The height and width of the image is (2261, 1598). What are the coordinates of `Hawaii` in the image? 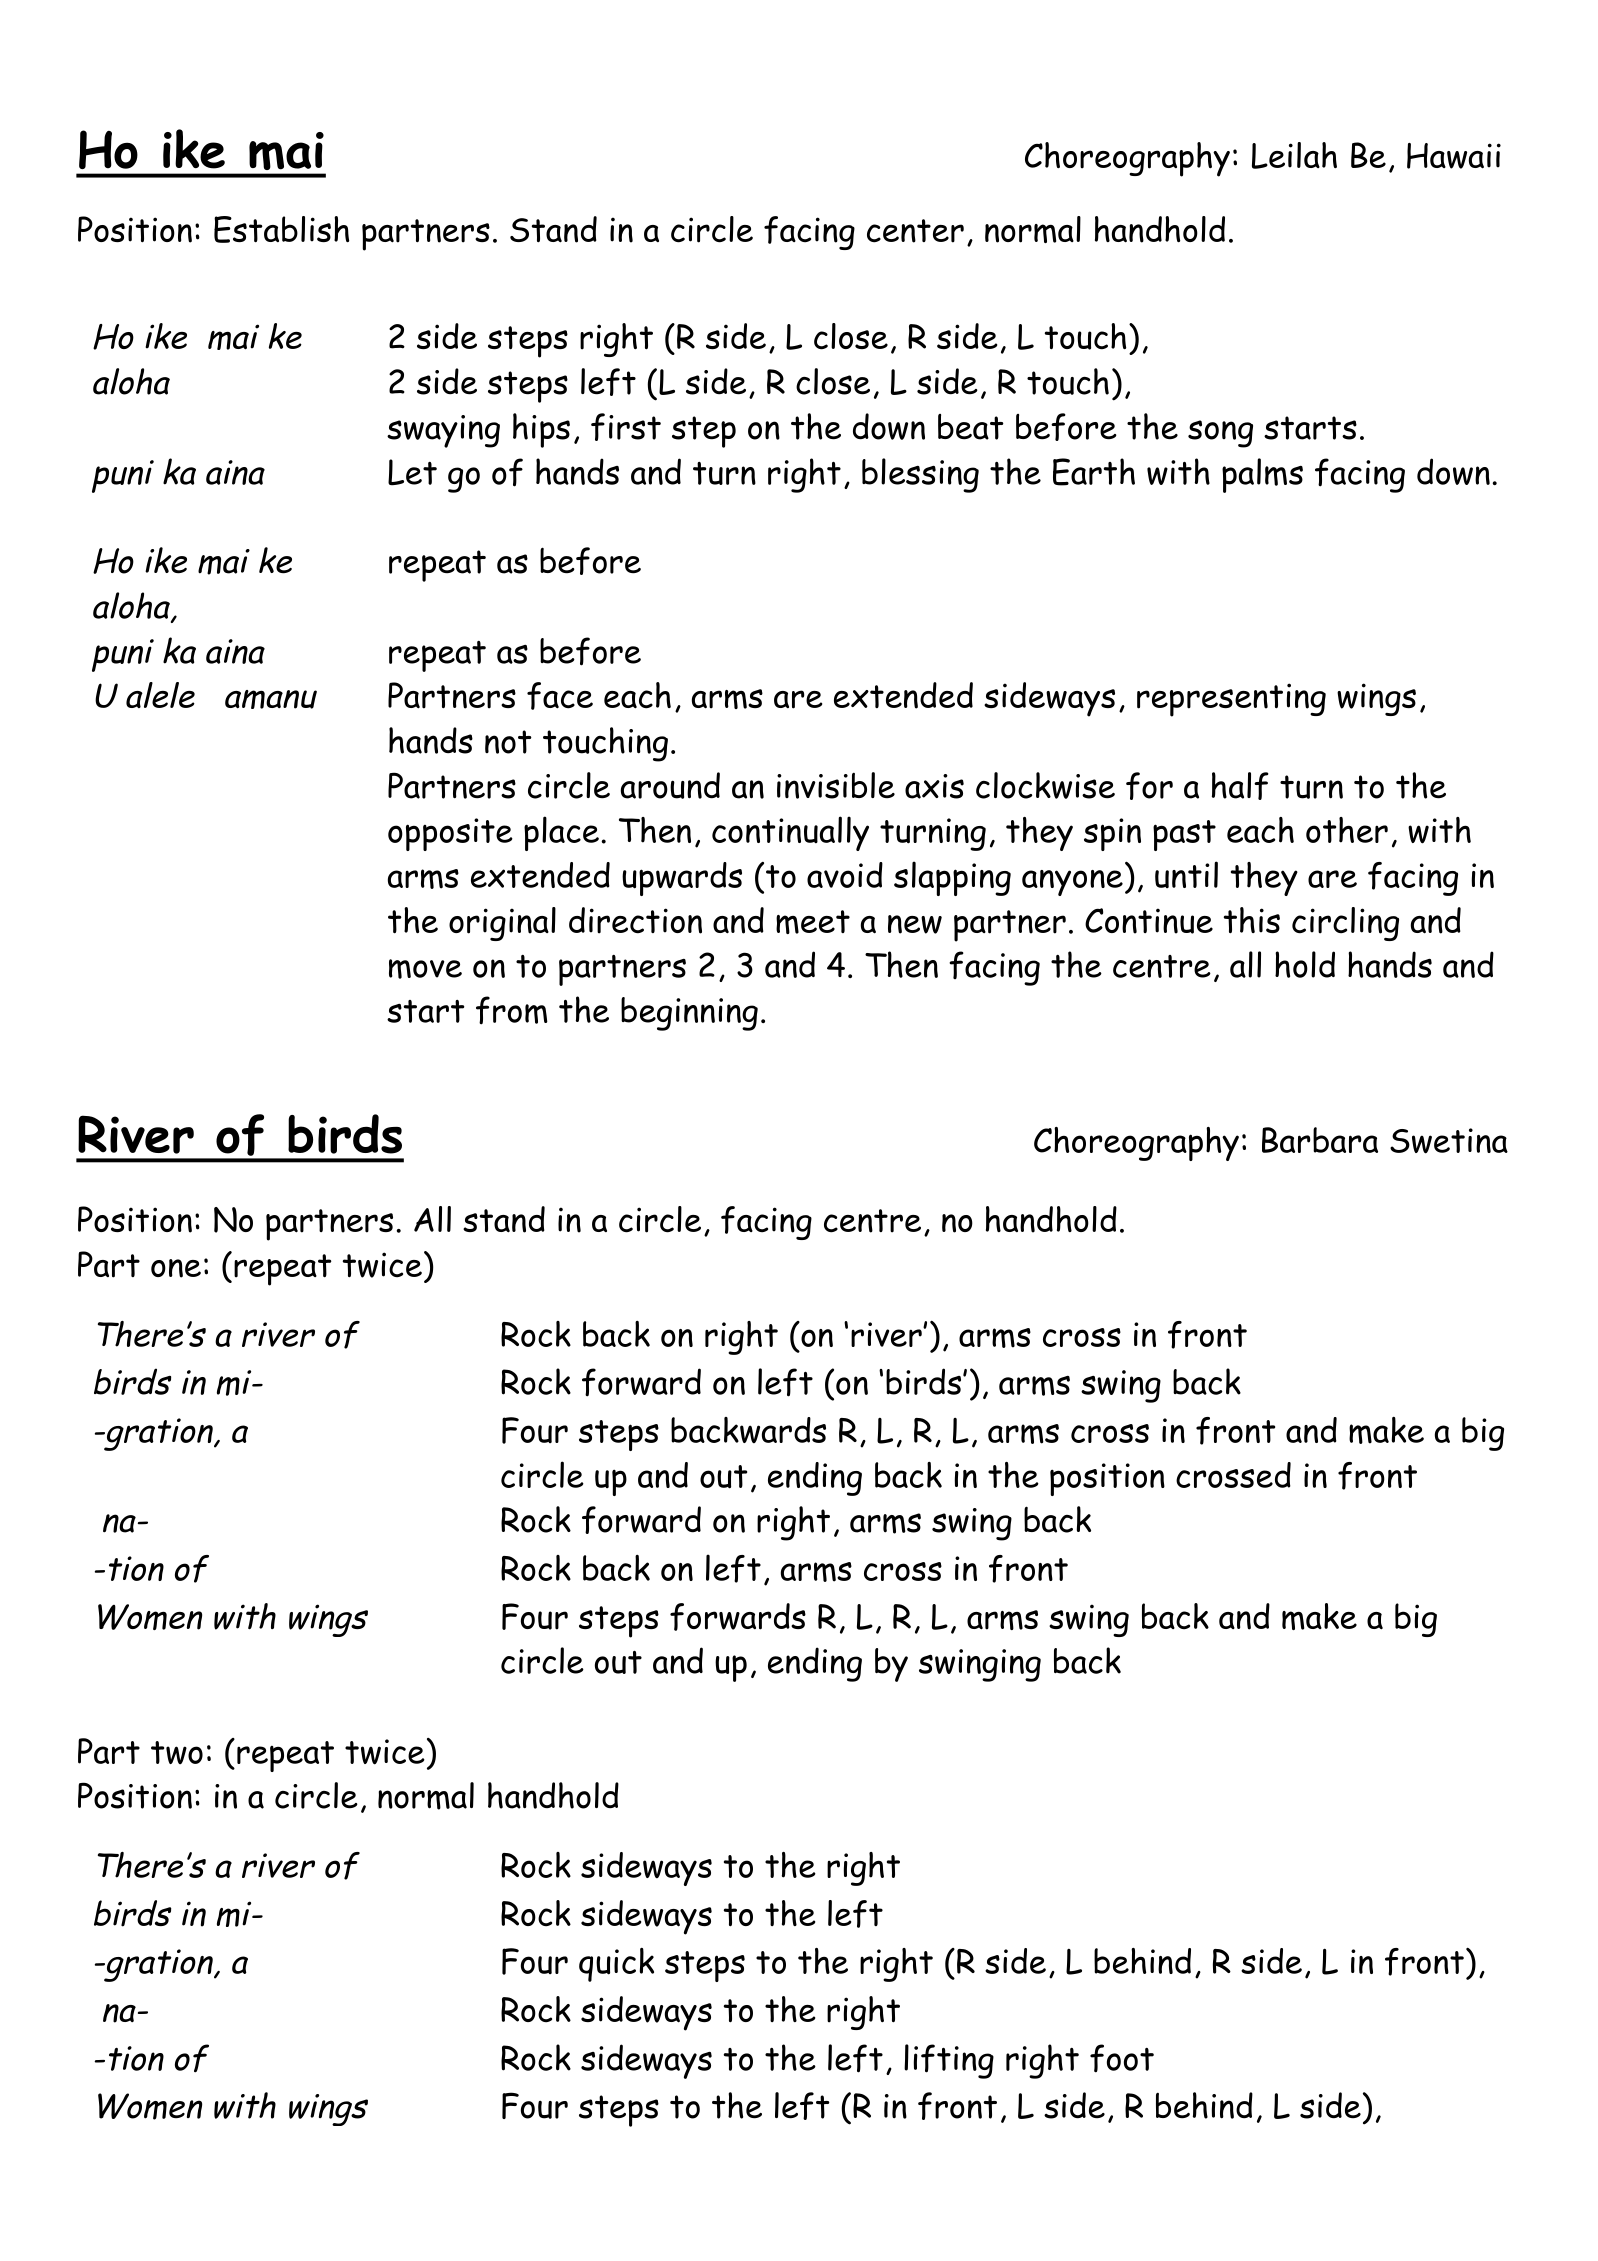 It's located at (1454, 156).
